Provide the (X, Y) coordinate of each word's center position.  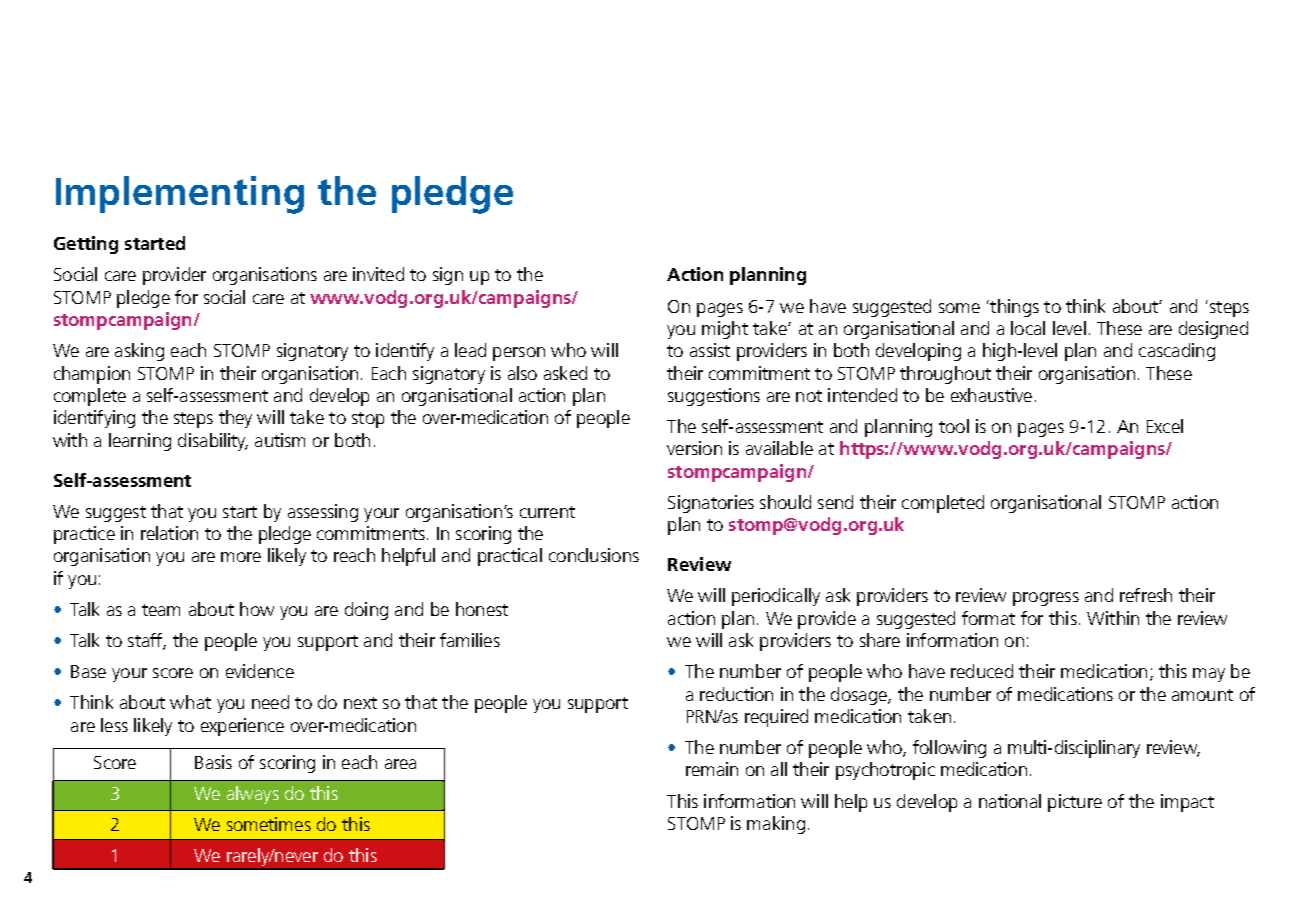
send (835, 502)
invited (378, 274)
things (1013, 308)
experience (242, 727)
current (547, 512)
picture (1075, 803)
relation (169, 533)
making (776, 825)
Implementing (180, 195)
